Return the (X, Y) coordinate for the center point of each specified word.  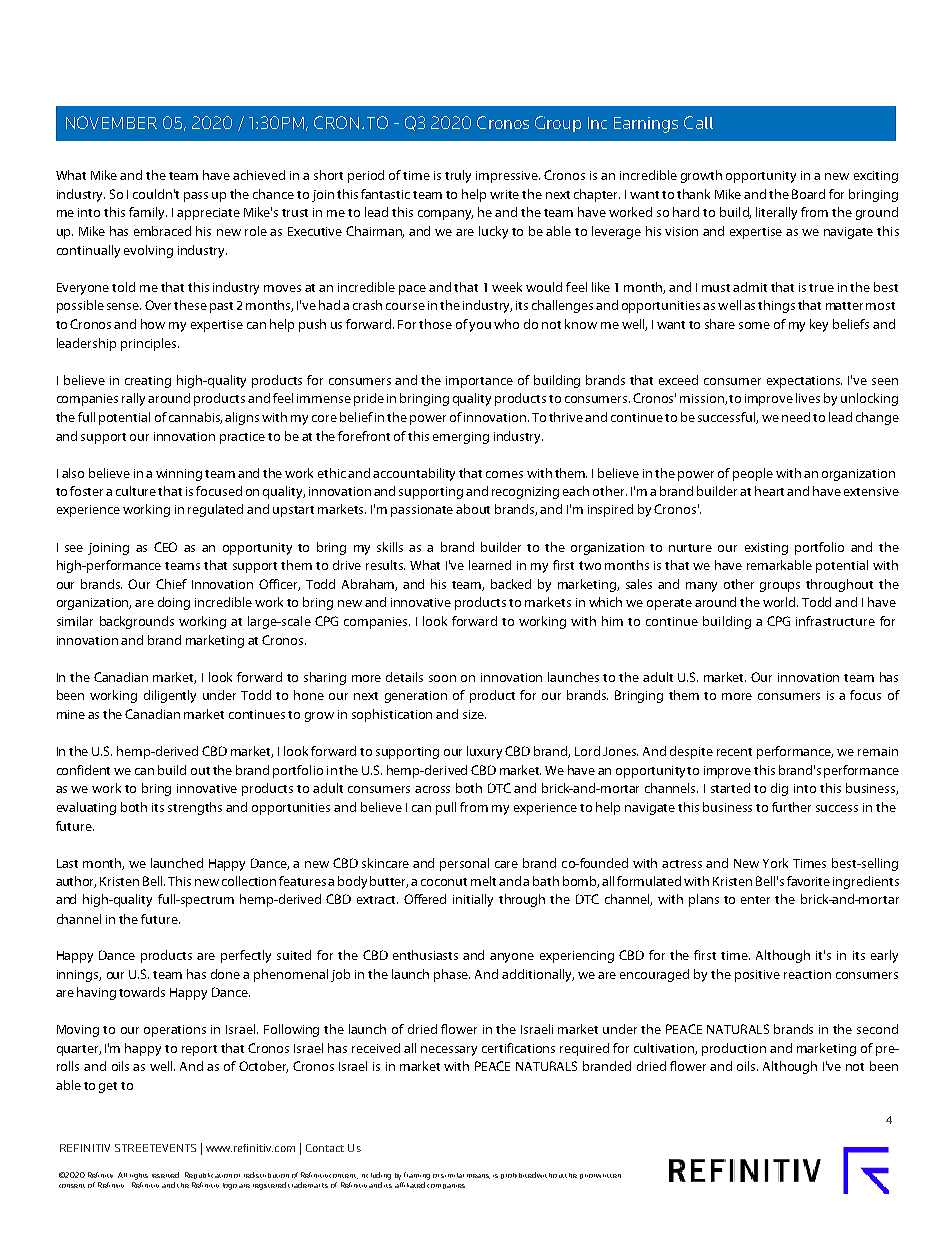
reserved (165, 1175)
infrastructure (835, 621)
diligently (170, 696)
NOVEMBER (111, 122)
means (478, 1176)
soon (442, 678)
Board (808, 194)
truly (458, 176)
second (877, 1029)
